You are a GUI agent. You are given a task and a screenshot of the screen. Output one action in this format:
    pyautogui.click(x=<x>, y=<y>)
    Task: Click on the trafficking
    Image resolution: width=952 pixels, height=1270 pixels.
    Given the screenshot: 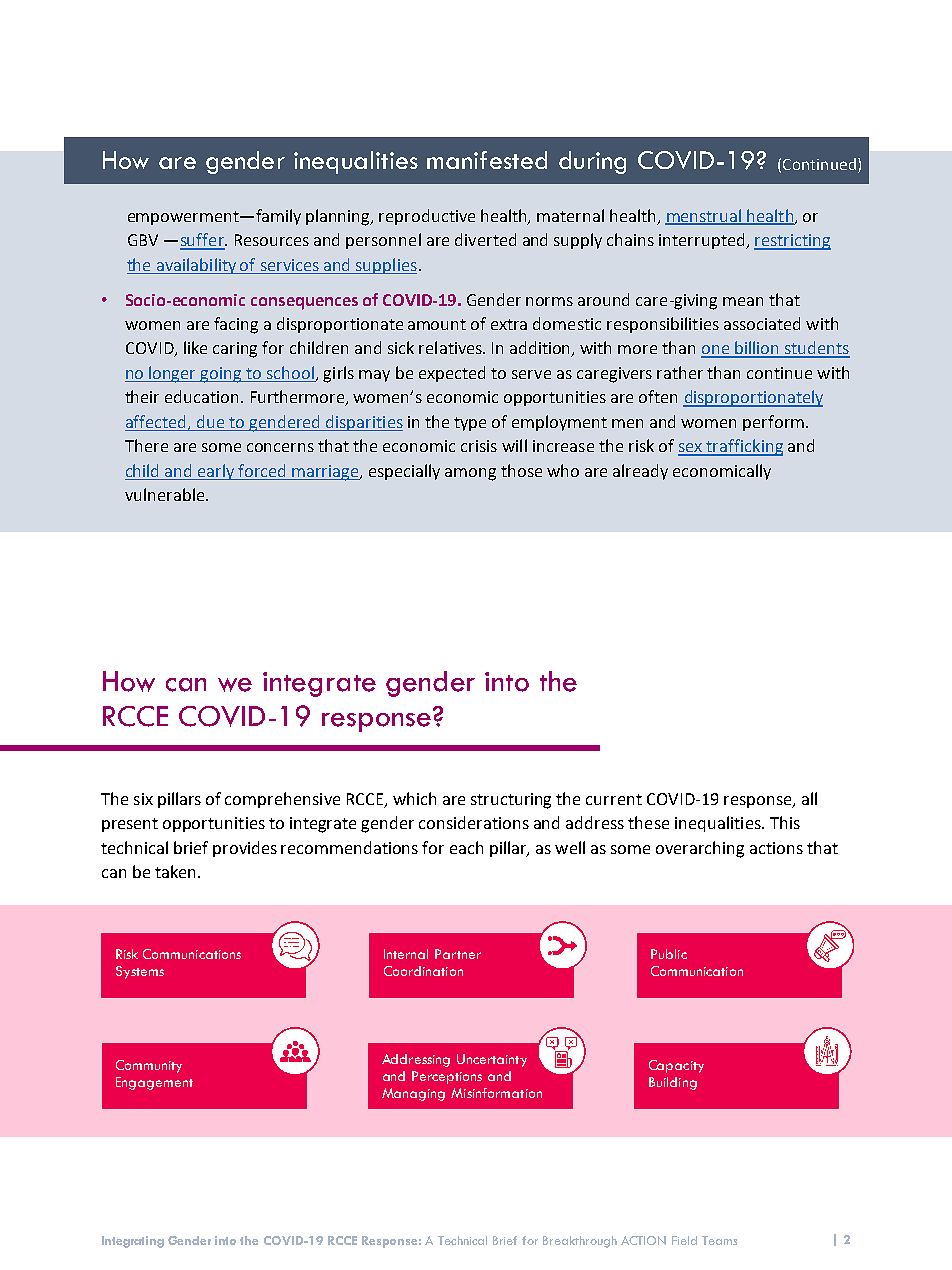 What is the action you would take?
    pyautogui.click(x=744, y=447)
